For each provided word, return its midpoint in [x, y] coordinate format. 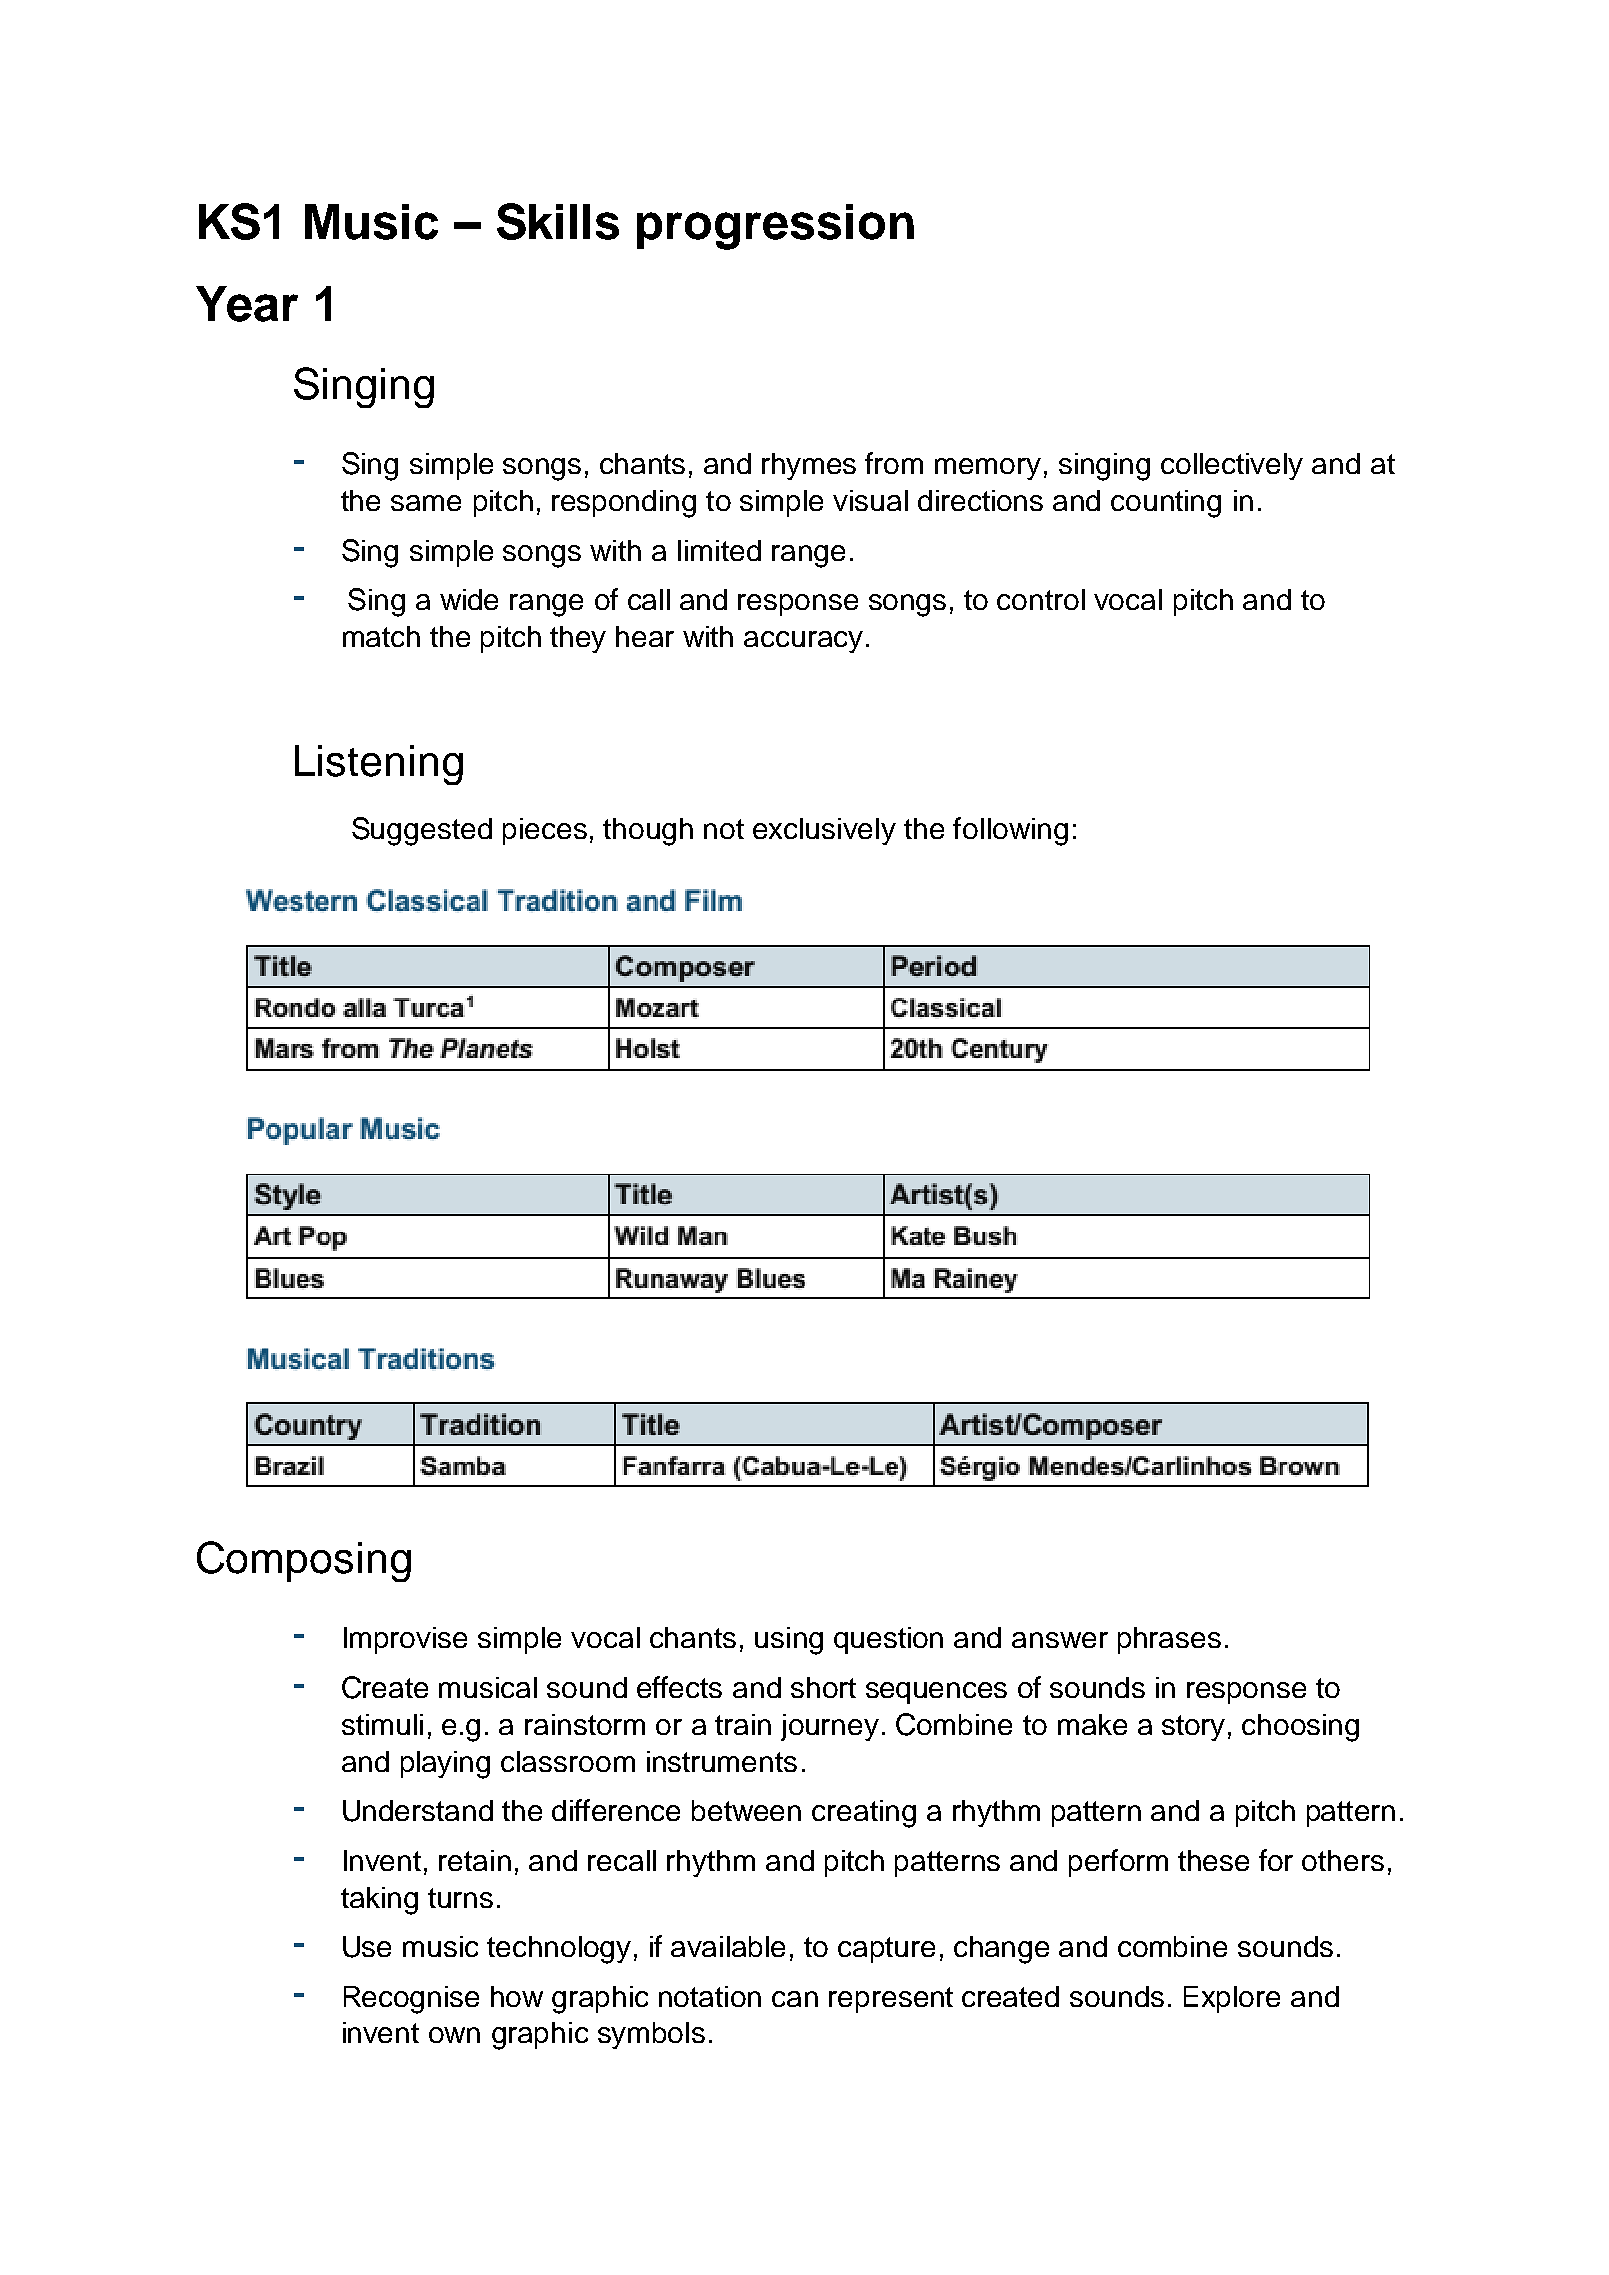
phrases [1169, 1640]
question [888, 1640]
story [1193, 1728]
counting [1166, 504]
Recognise [411, 2000]
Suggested [422, 831]
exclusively [824, 831]
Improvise [405, 1640]
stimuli [382, 1724]
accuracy [803, 642]
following [1010, 831]
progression [775, 227]
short [823, 1687]
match [381, 636]
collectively [1232, 466]
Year [247, 304]
